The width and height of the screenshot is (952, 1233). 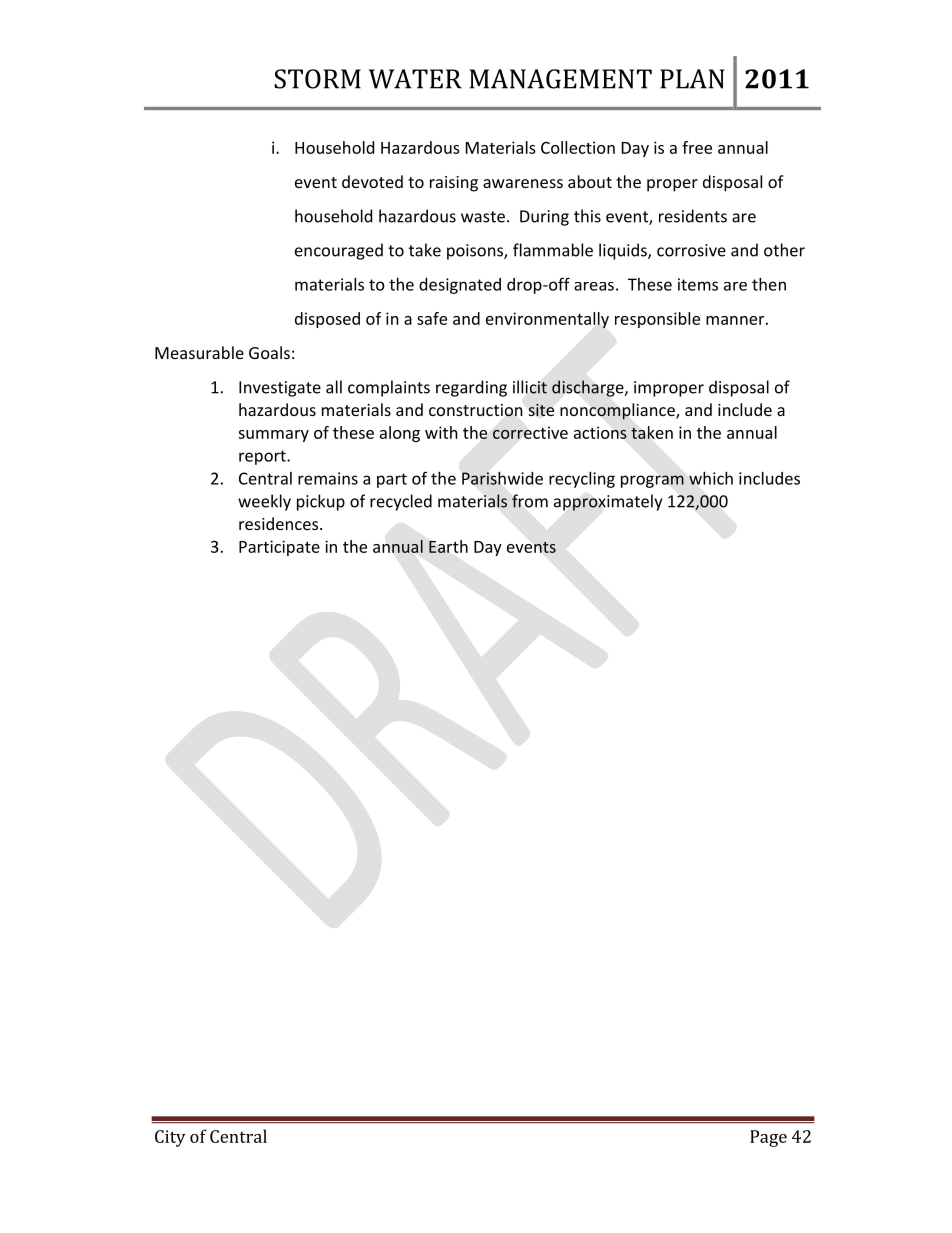 What do you see at coordinates (711, 478) in the screenshot?
I see `which` at bounding box center [711, 478].
